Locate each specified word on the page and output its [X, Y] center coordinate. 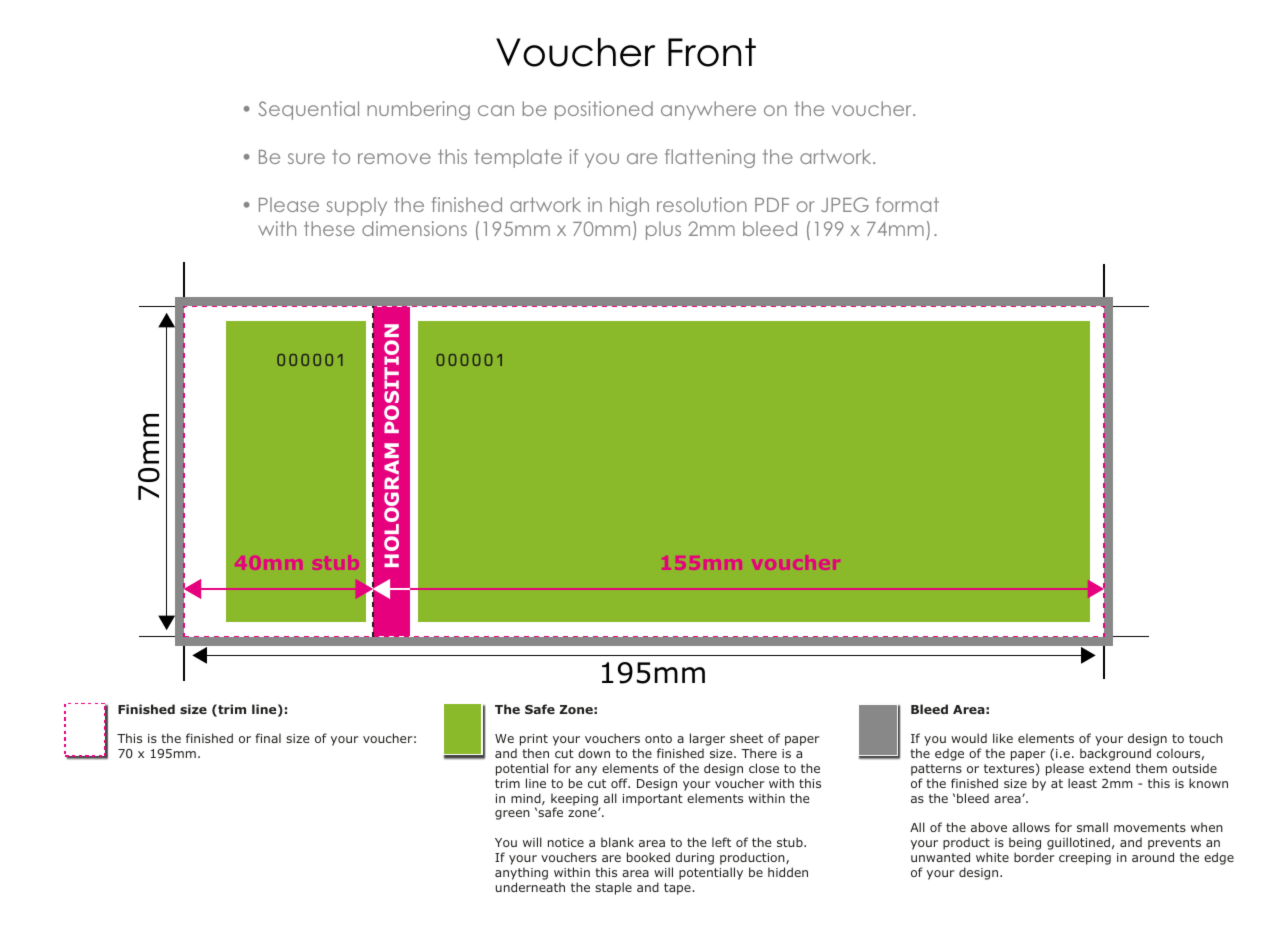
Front [712, 52]
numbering [418, 110]
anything [521, 873]
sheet [746, 738]
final [268, 738]
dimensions [414, 228]
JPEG [845, 204]
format [907, 204]
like [1003, 738]
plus [663, 230]
